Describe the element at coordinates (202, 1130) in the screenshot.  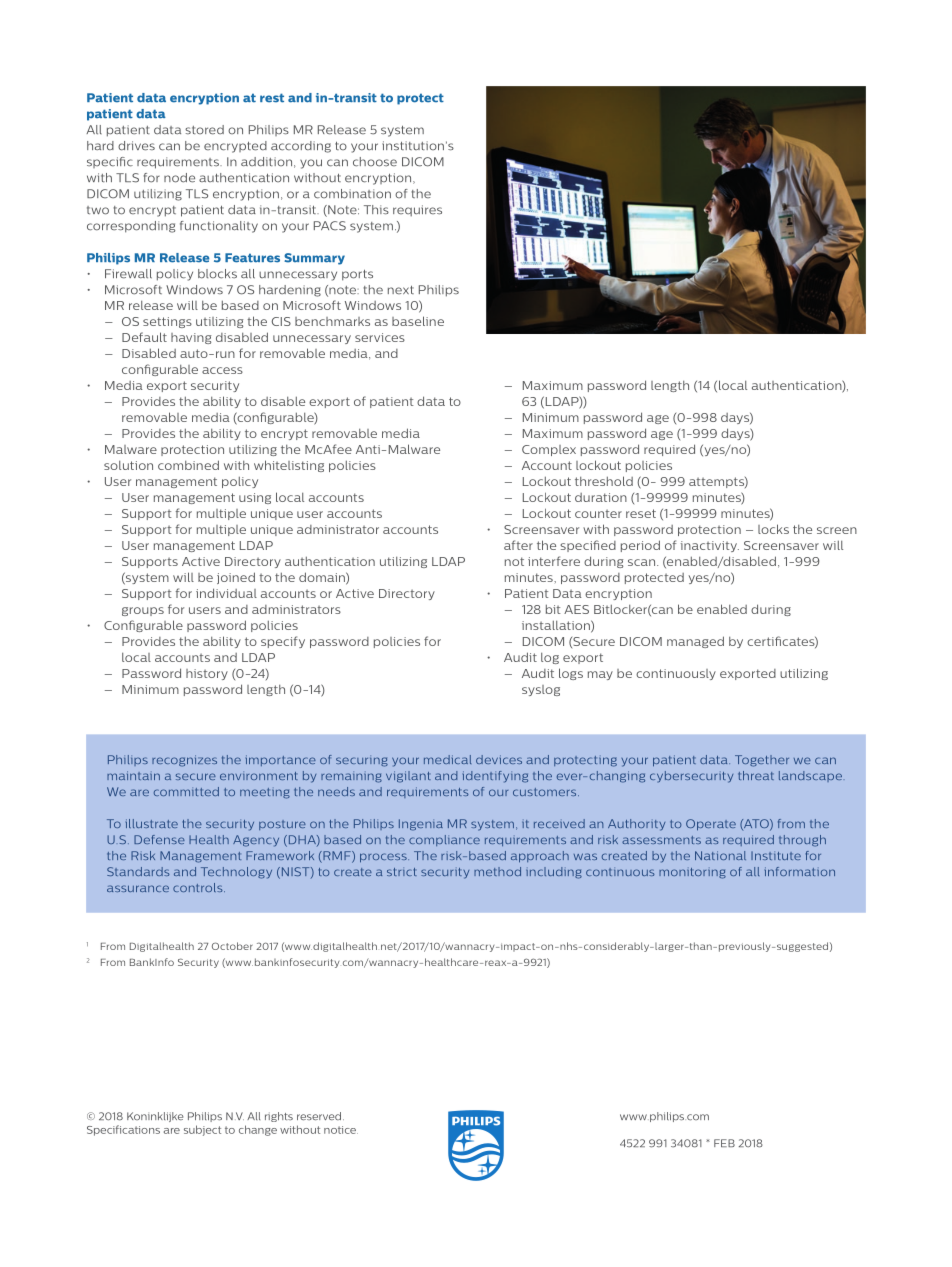
I see `subject` at that location.
